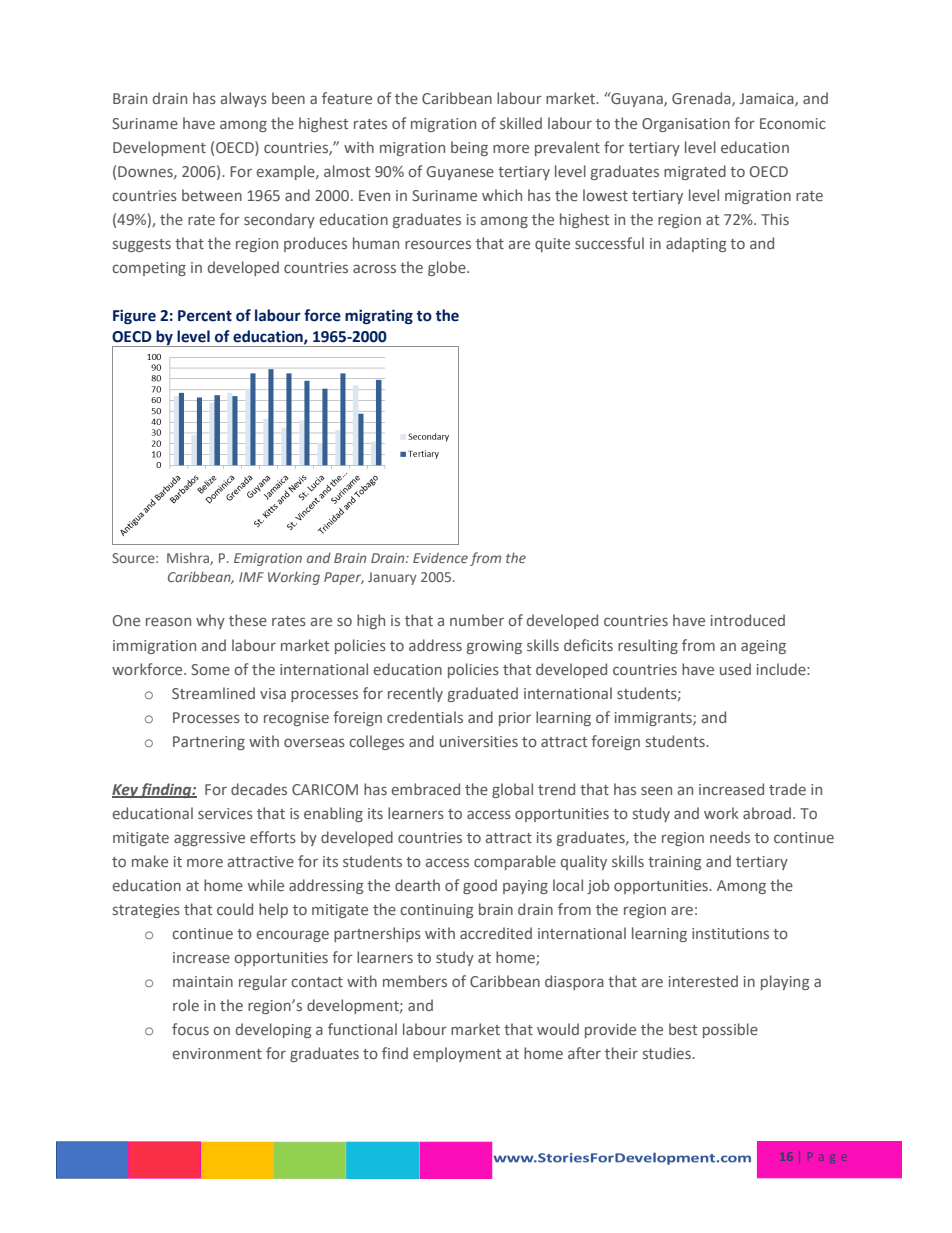  Describe the element at coordinates (479, 741) in the screenshot. I see `universities` at that location.
